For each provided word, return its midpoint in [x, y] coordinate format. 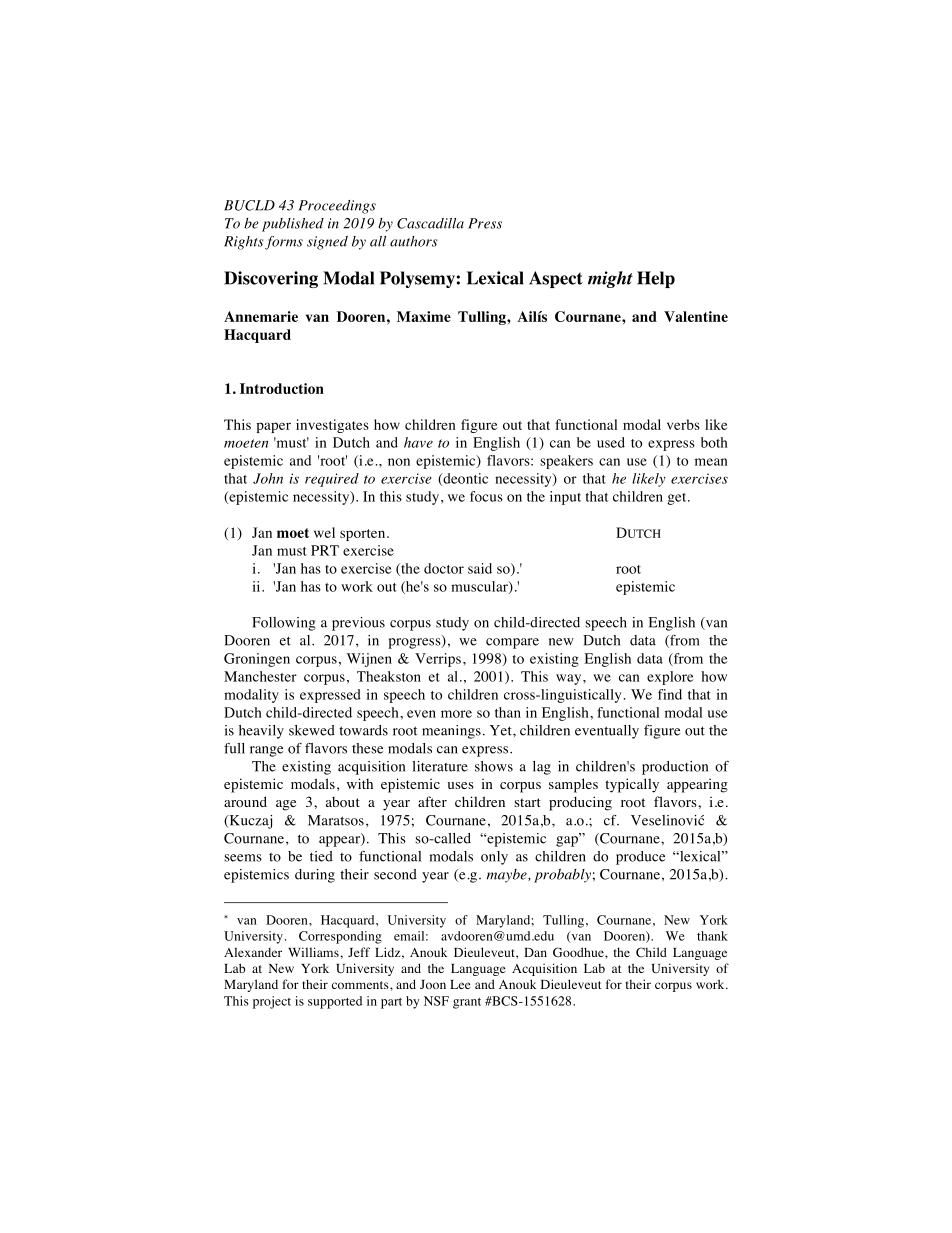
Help [656, 279]
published [293, 225]
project [272, 1002]
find [670, 694]
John [268, 478]
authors [414, 241]
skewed [312, 730]
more [456, 714]
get [678, 499]
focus [486, 496]
